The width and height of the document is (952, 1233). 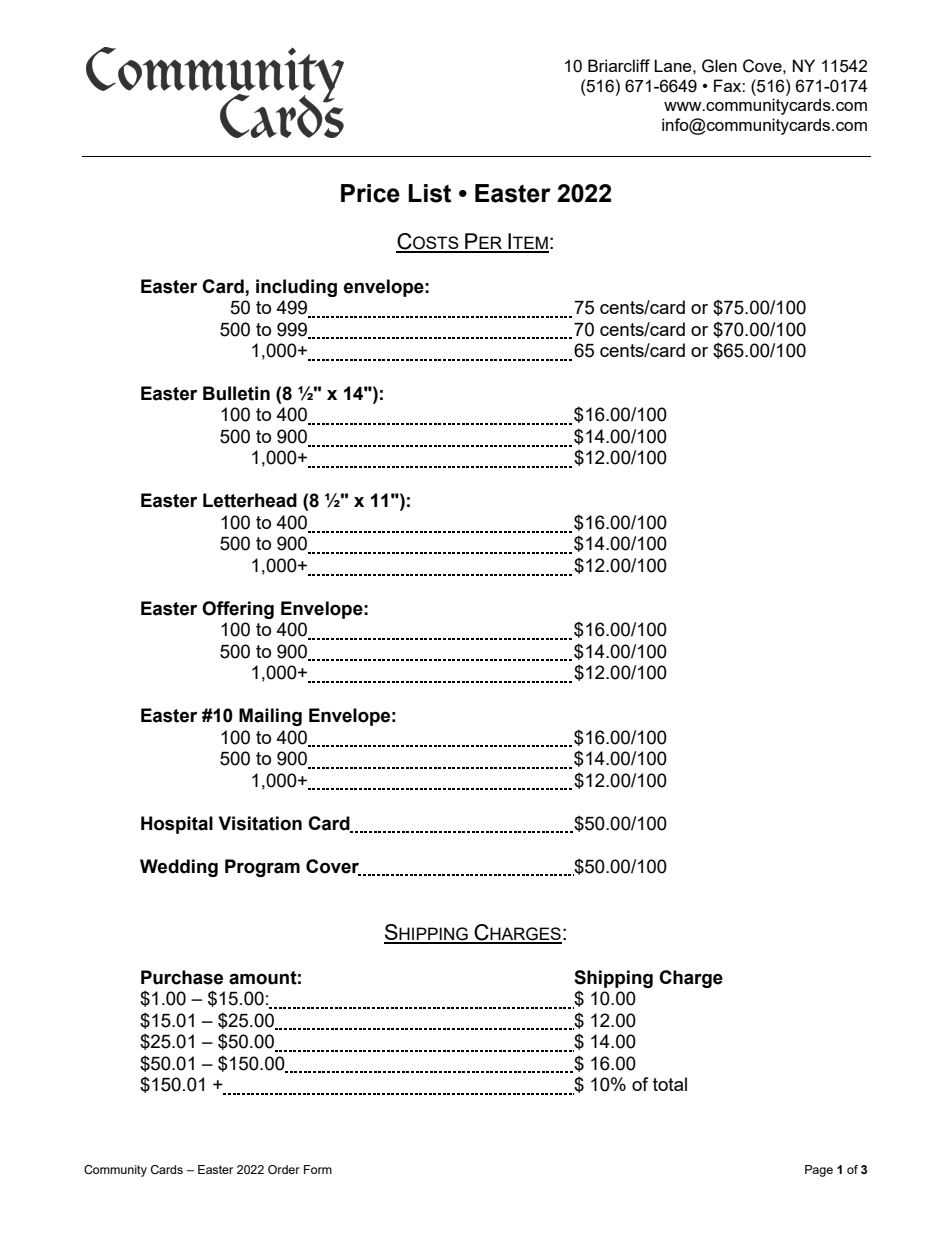 I want to click on Glen, so click(x=719, y=66).
